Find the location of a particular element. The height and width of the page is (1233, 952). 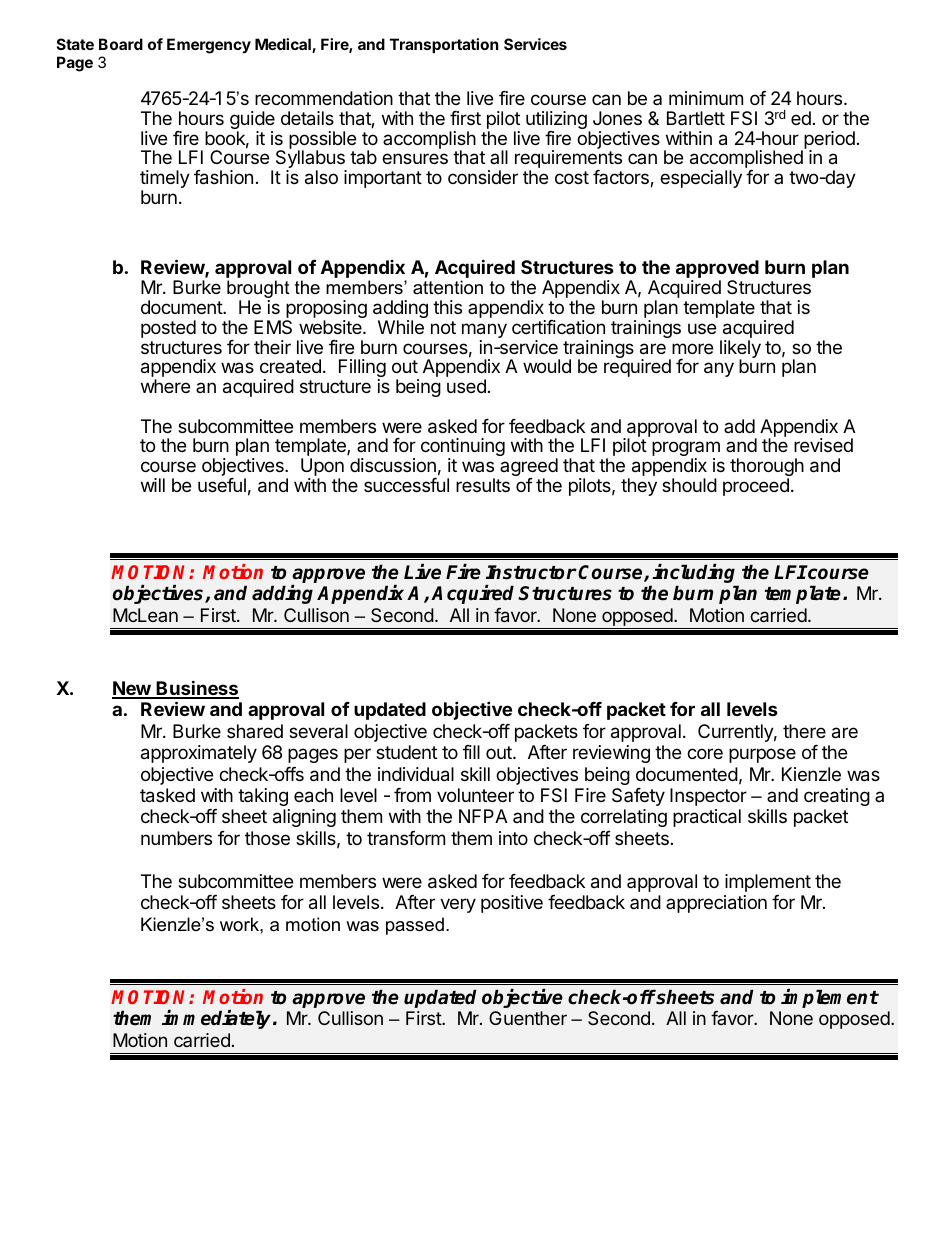

Transportation is located at coordinates (444, 45).
